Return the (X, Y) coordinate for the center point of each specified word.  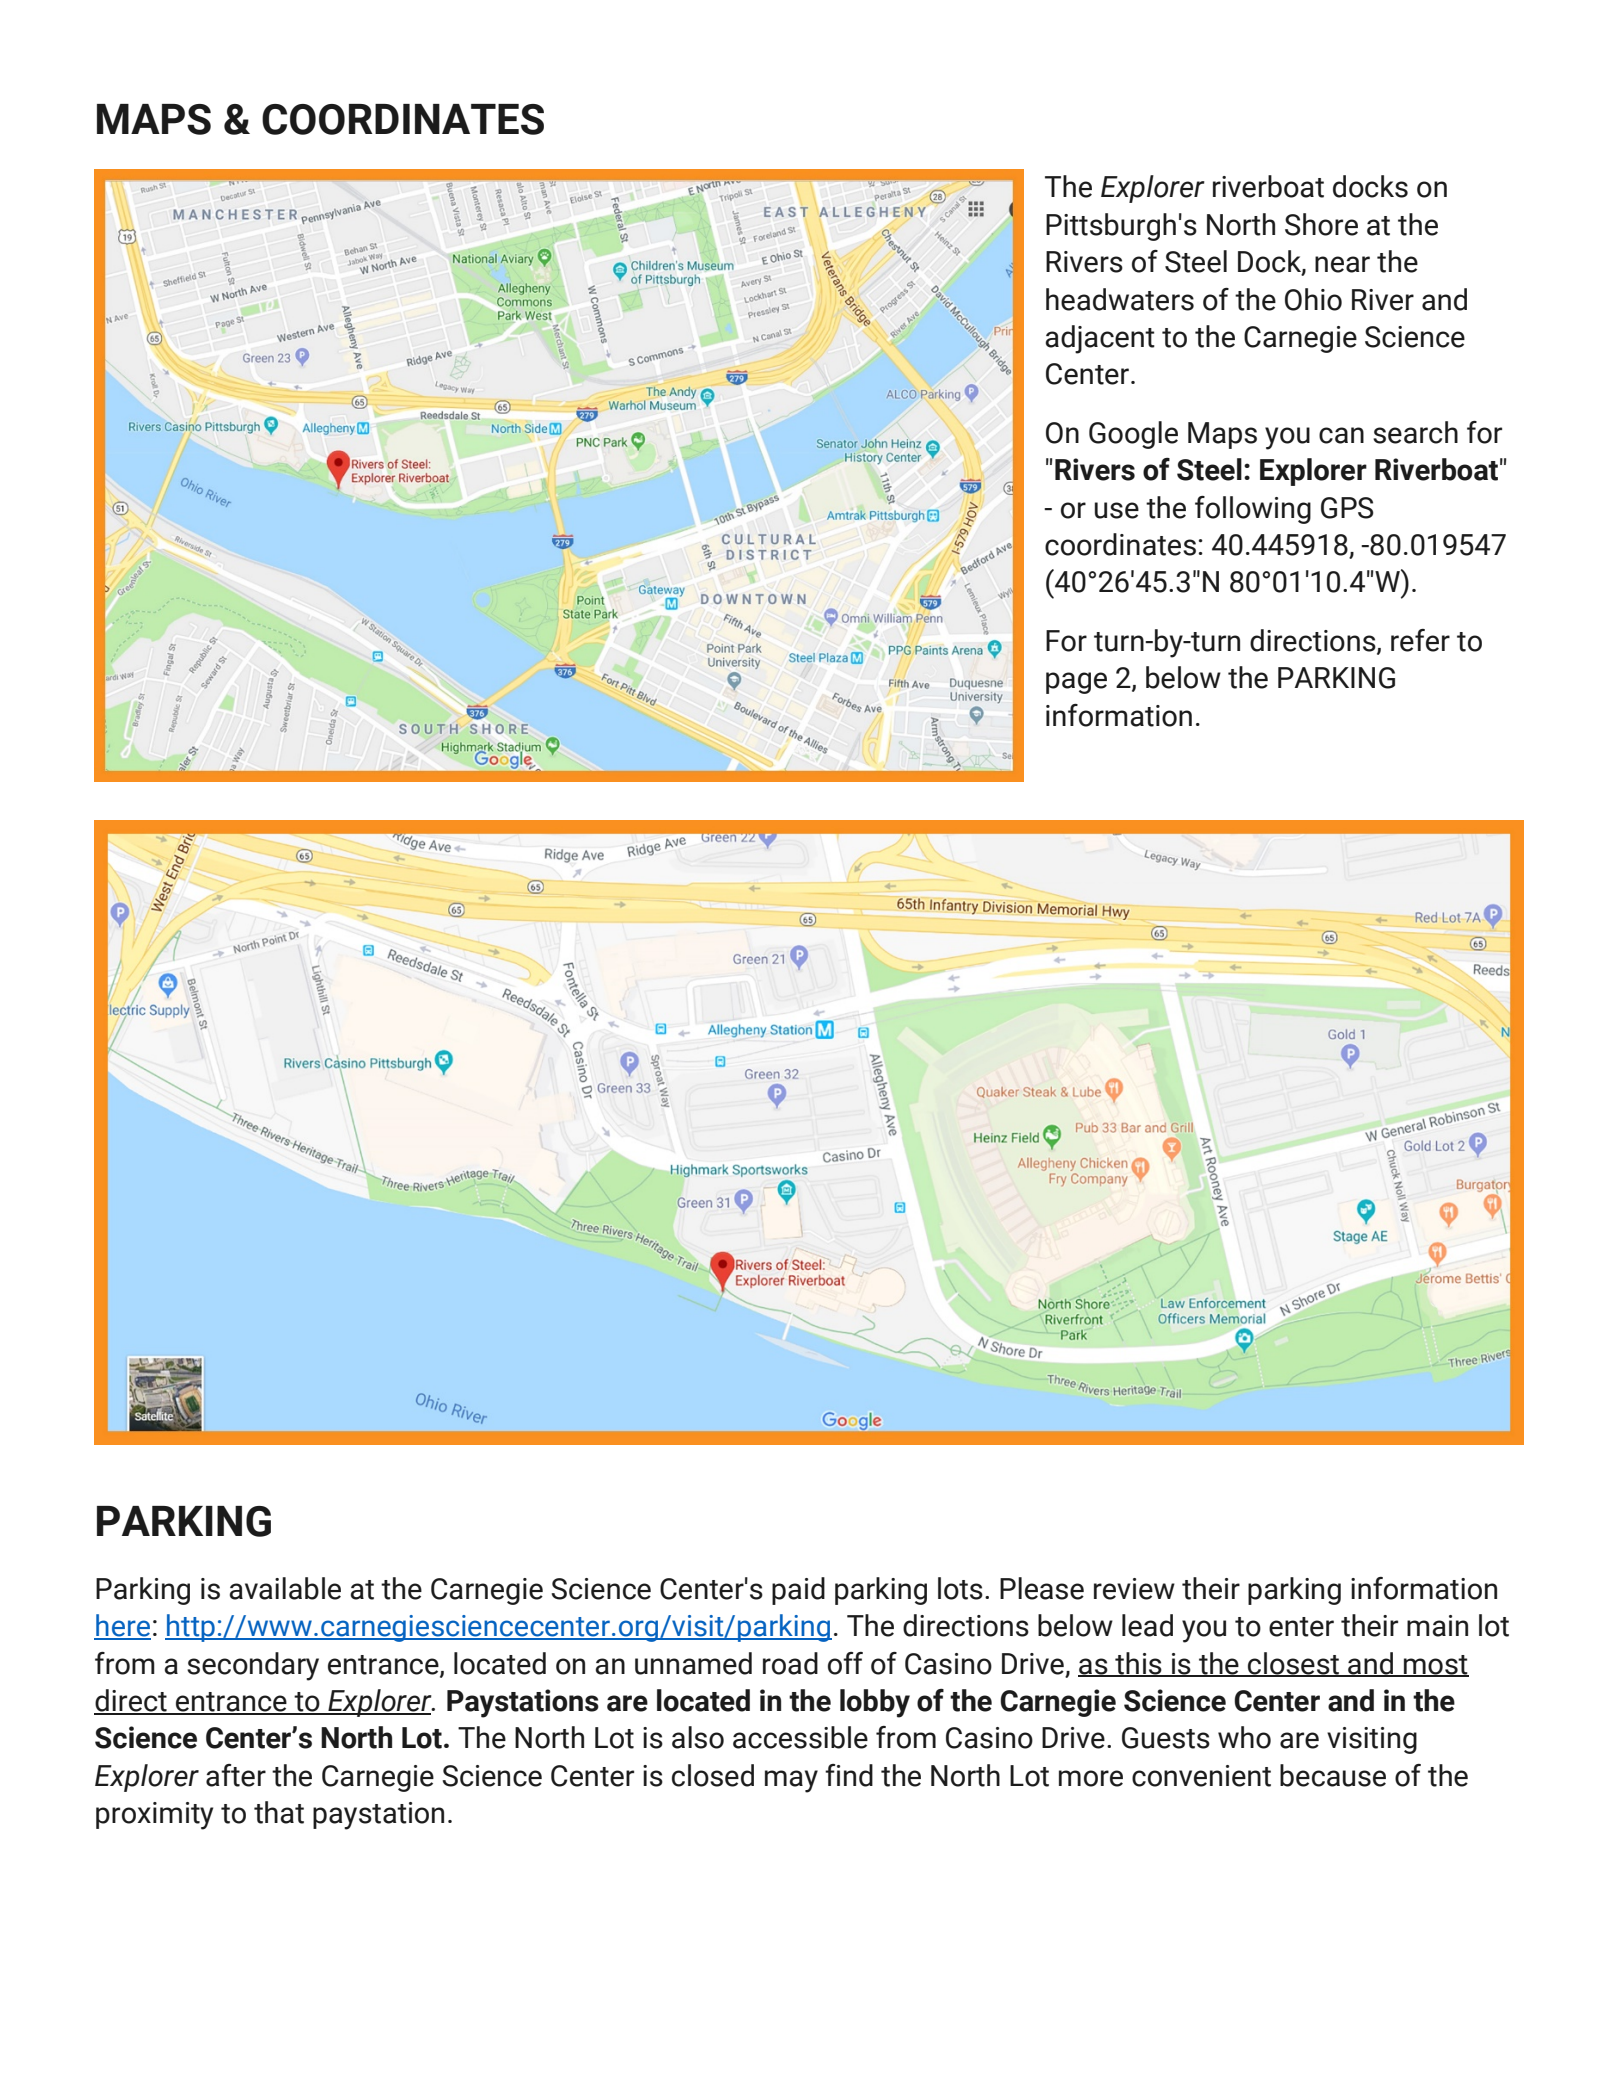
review (1134, 1589)
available (285, 1588)
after (236, 1775)
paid (798, 1591)
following (1253, 510)
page (1076, 683)
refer (1420, 640)
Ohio (1313, 299)
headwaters (1120, 299)
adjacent (1100, 339)
